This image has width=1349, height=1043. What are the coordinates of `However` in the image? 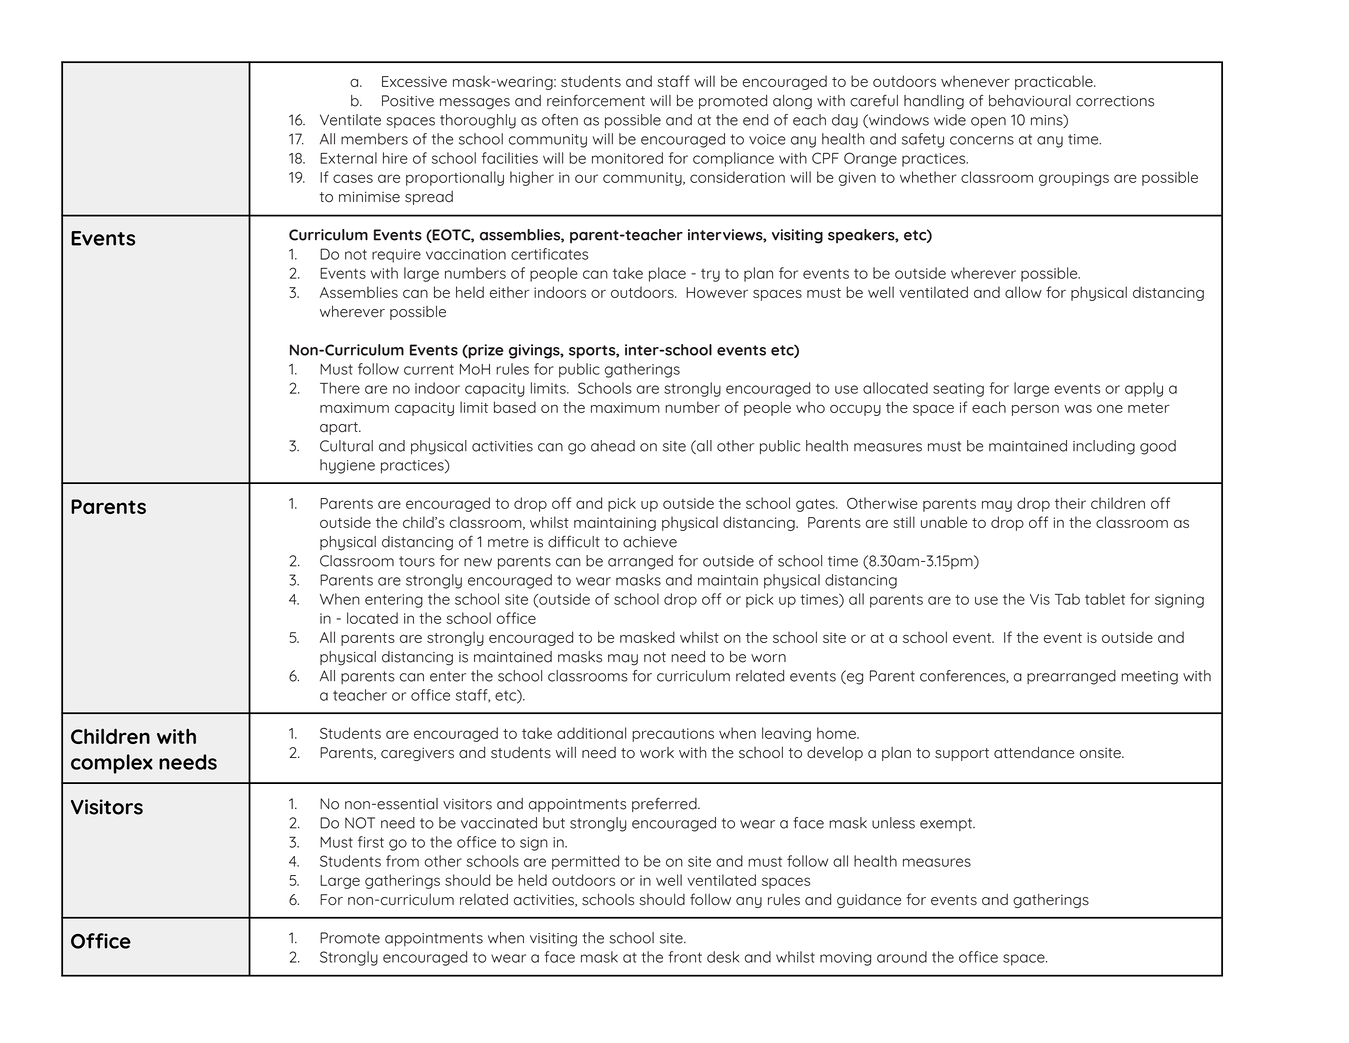 It's located at (717, 292).
